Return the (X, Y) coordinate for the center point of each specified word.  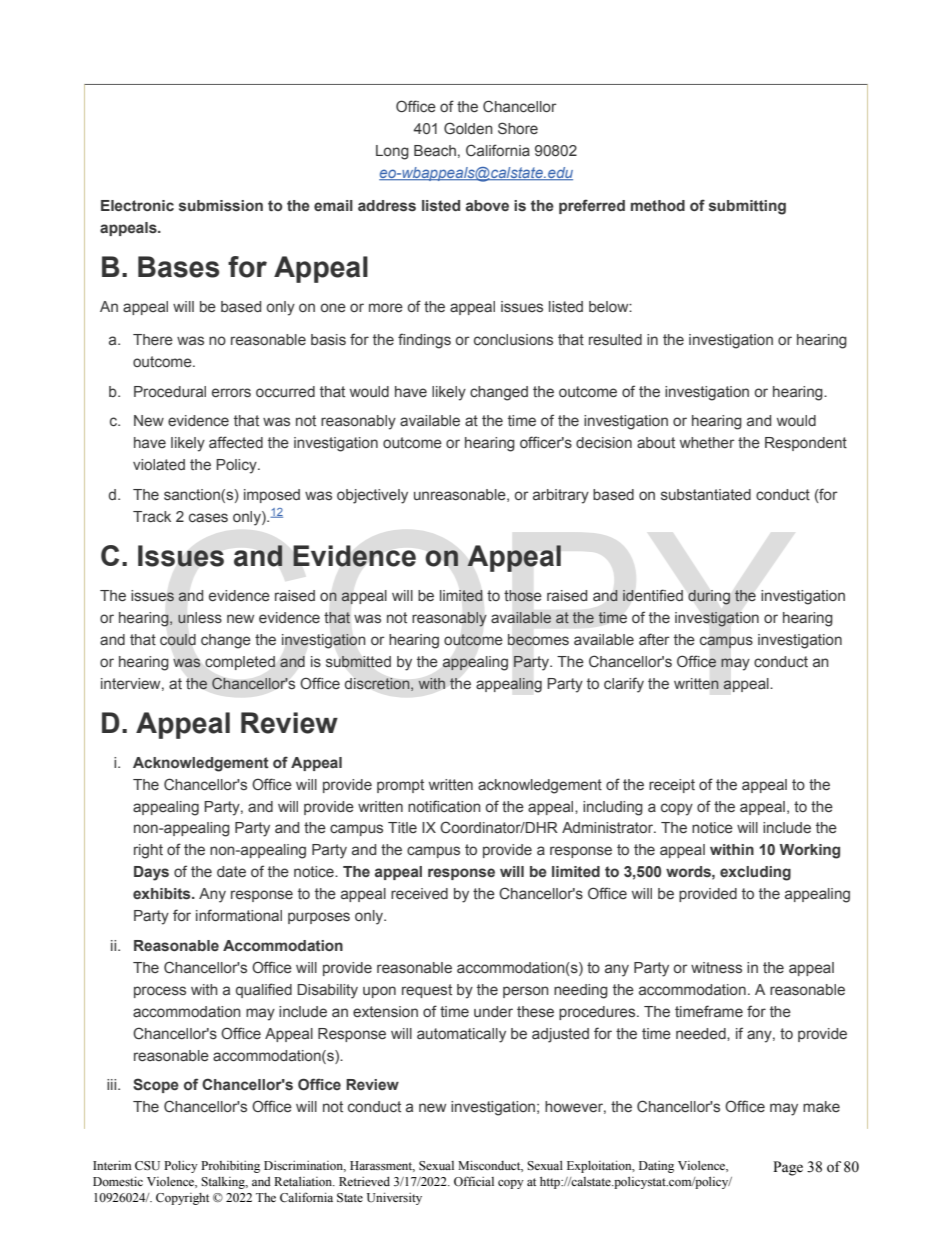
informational (239, 915)
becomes (538, 640)
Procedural (170, 391)
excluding (755, 873)
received (419, 893)
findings (424, 341)
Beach (435, 150)
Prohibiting (230, 1167)
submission (221, 206)
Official (474, 1181)
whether (707, 442)
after (654, 639)
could (178, 639)
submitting (747, 207)
